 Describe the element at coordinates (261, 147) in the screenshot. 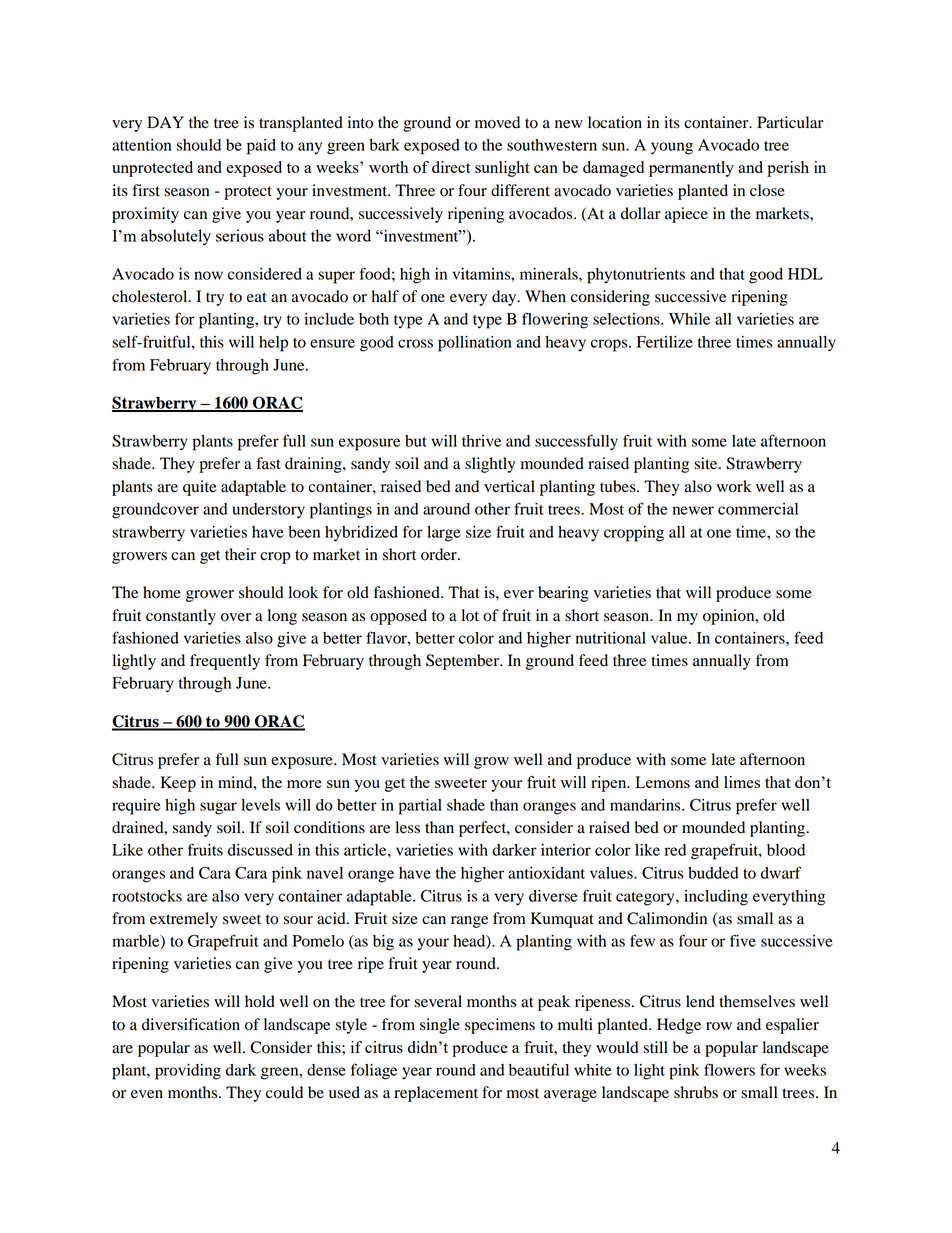

I see `paid` at that location.
